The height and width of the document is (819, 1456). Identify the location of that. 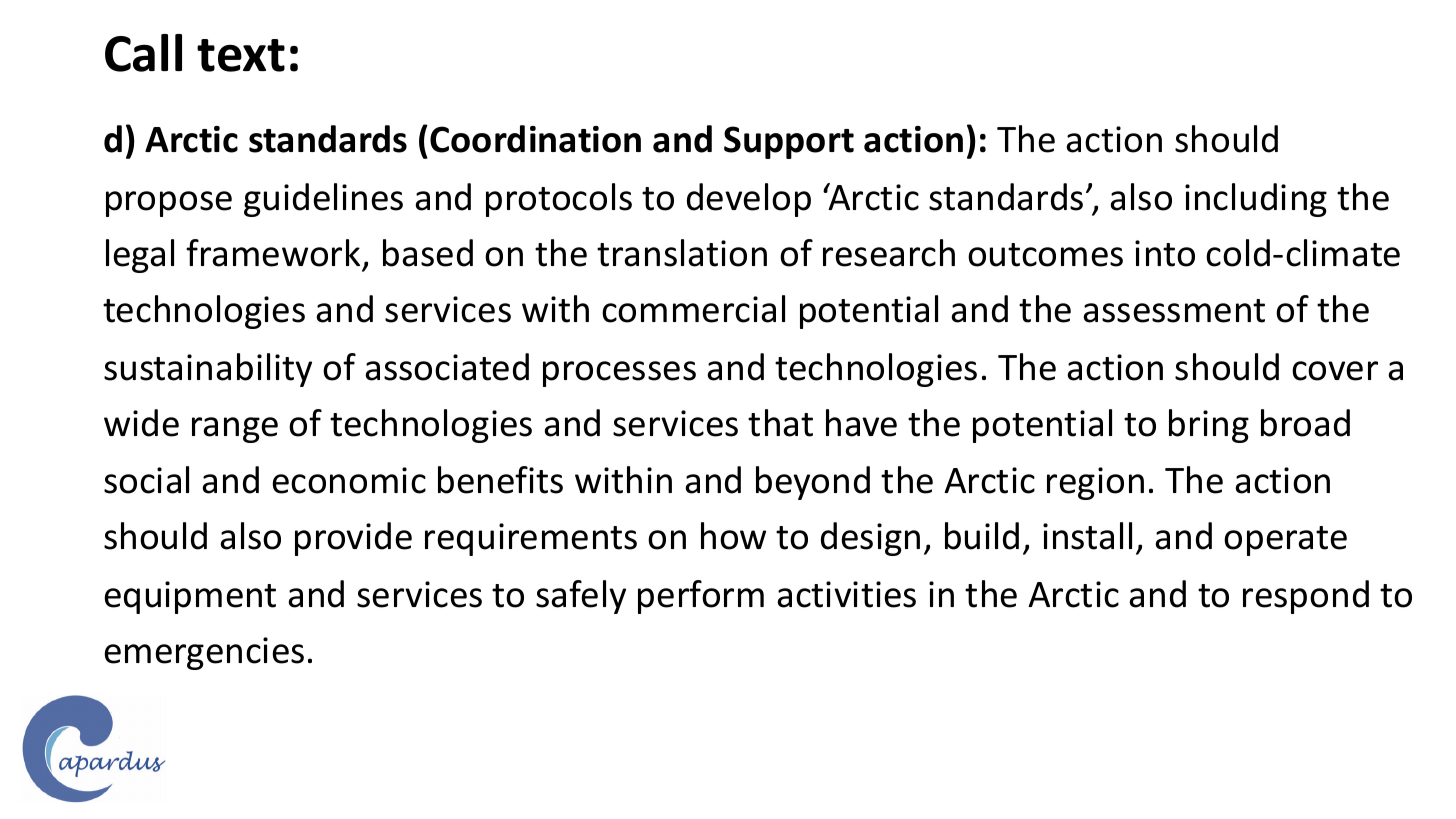
(780, 423).
